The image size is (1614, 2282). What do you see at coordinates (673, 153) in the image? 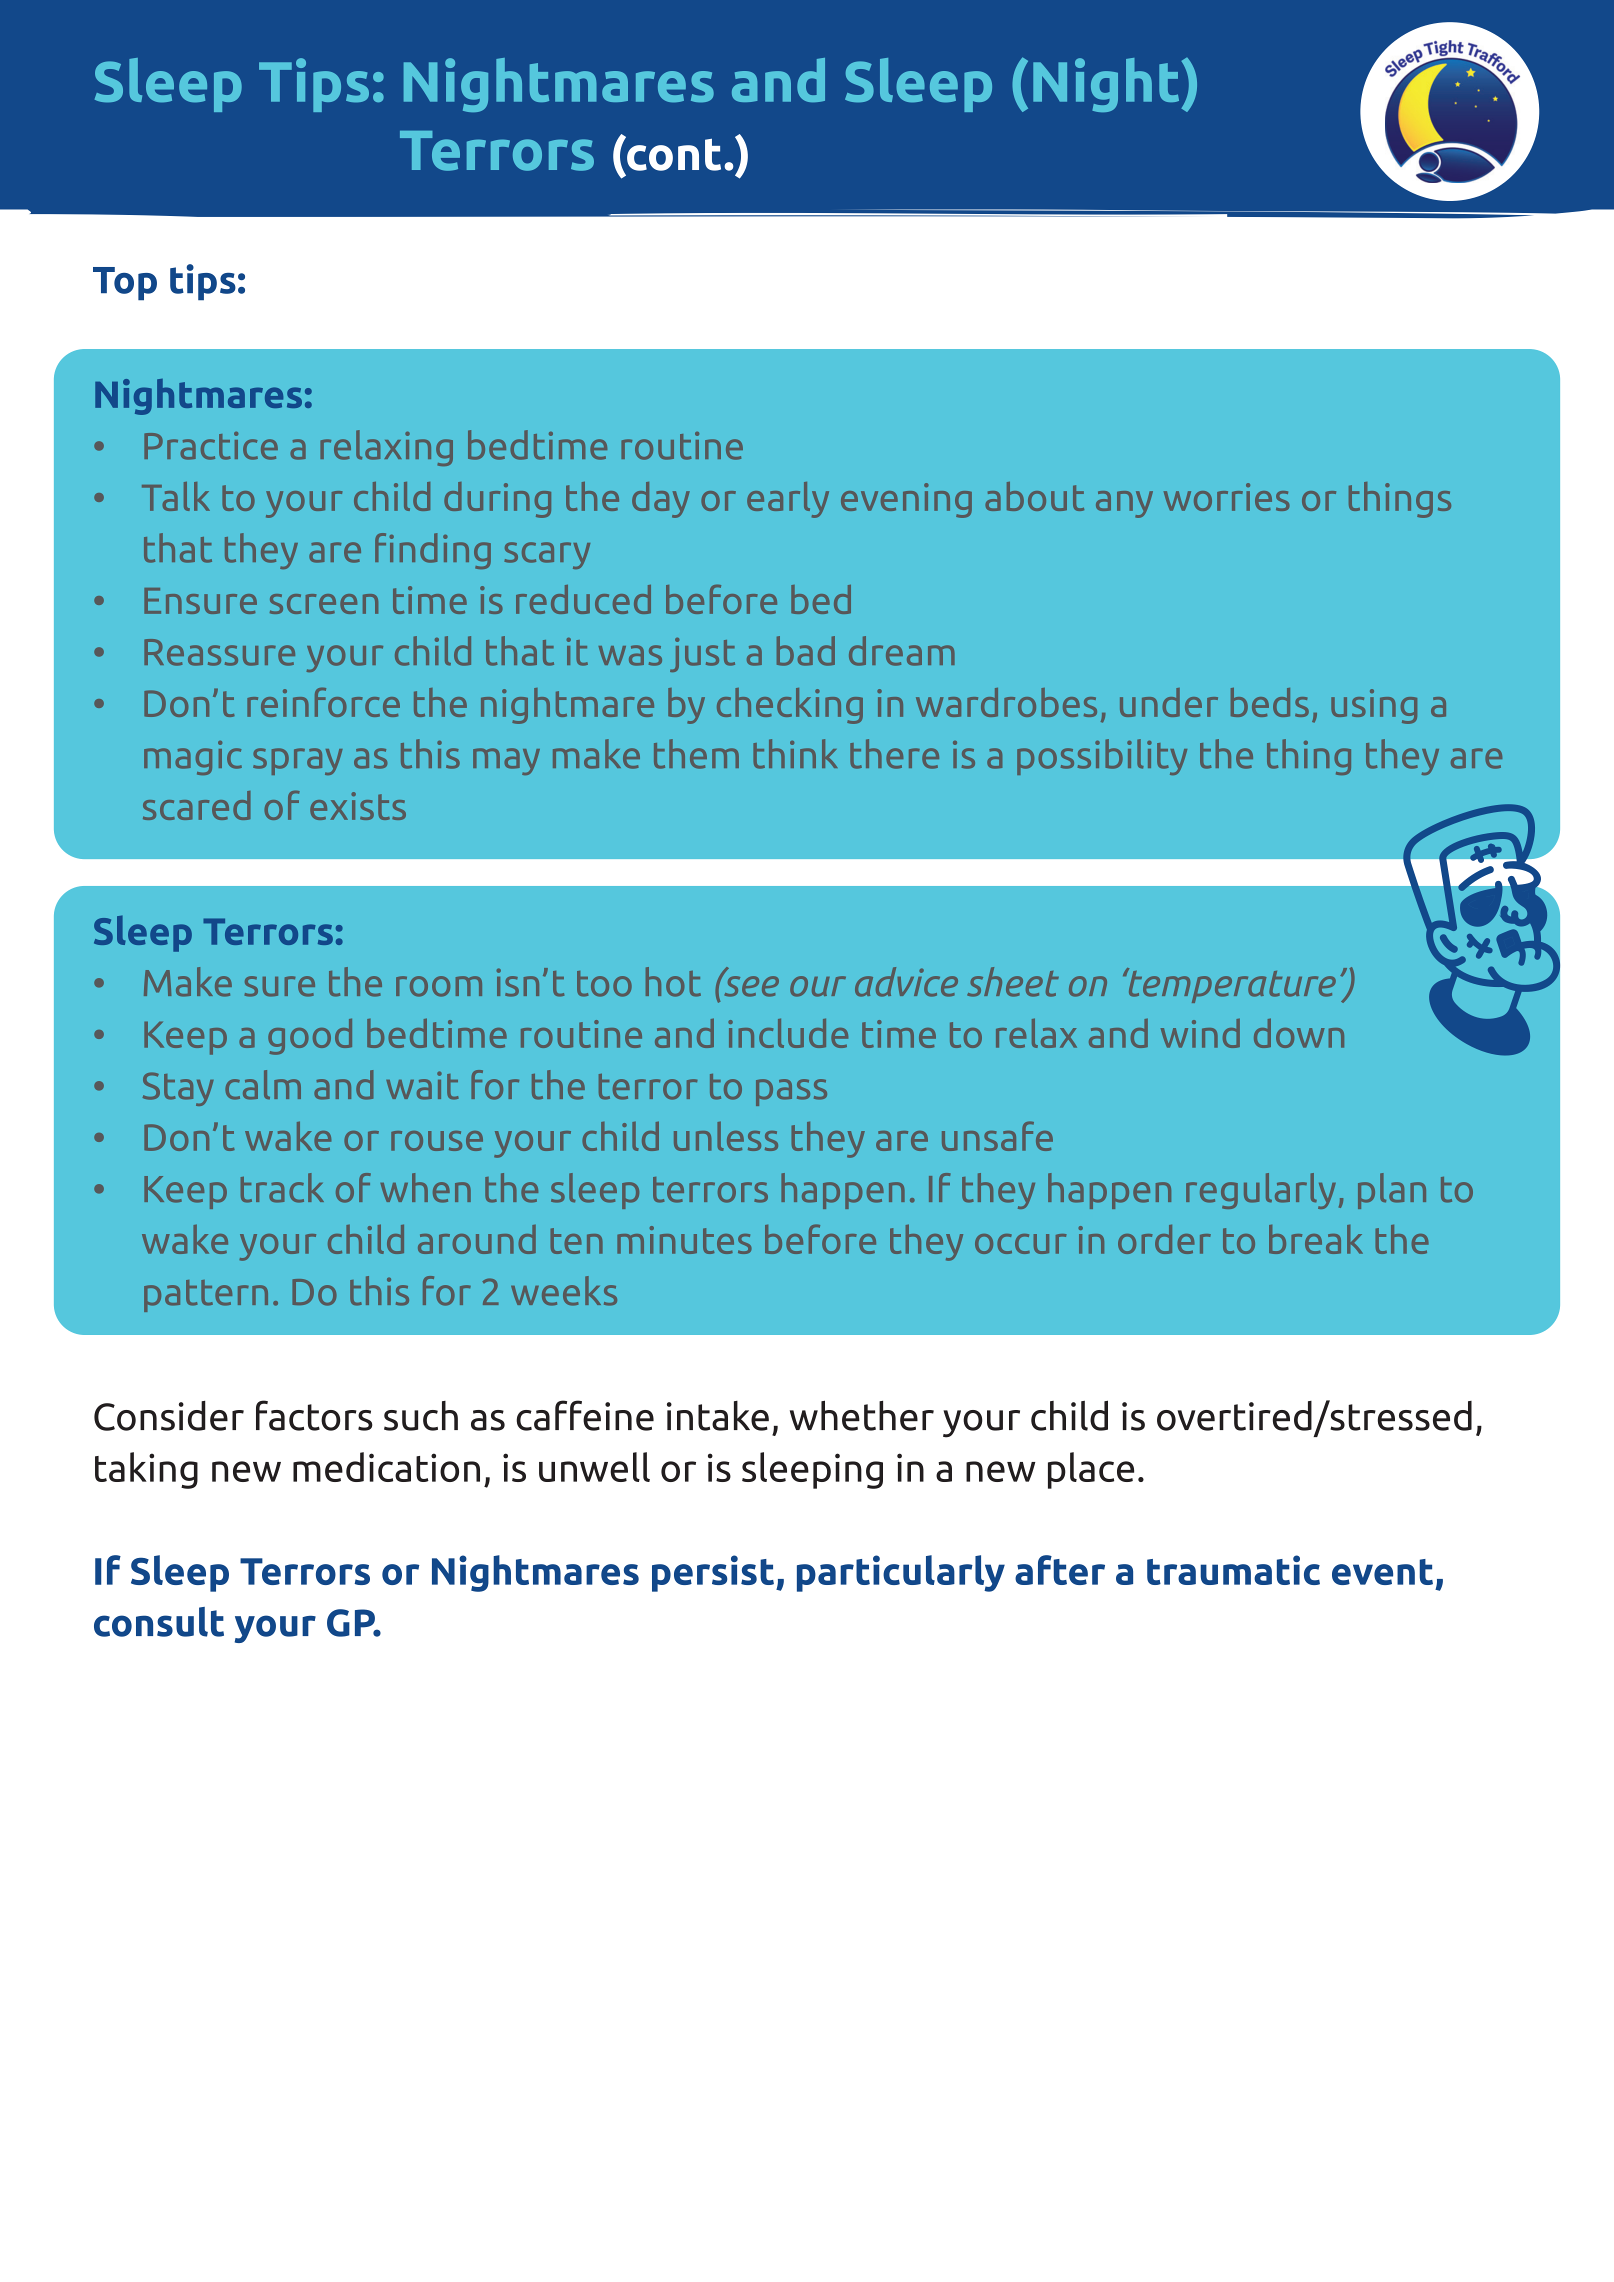
I see `cont` at bounding box center [673, 153].
